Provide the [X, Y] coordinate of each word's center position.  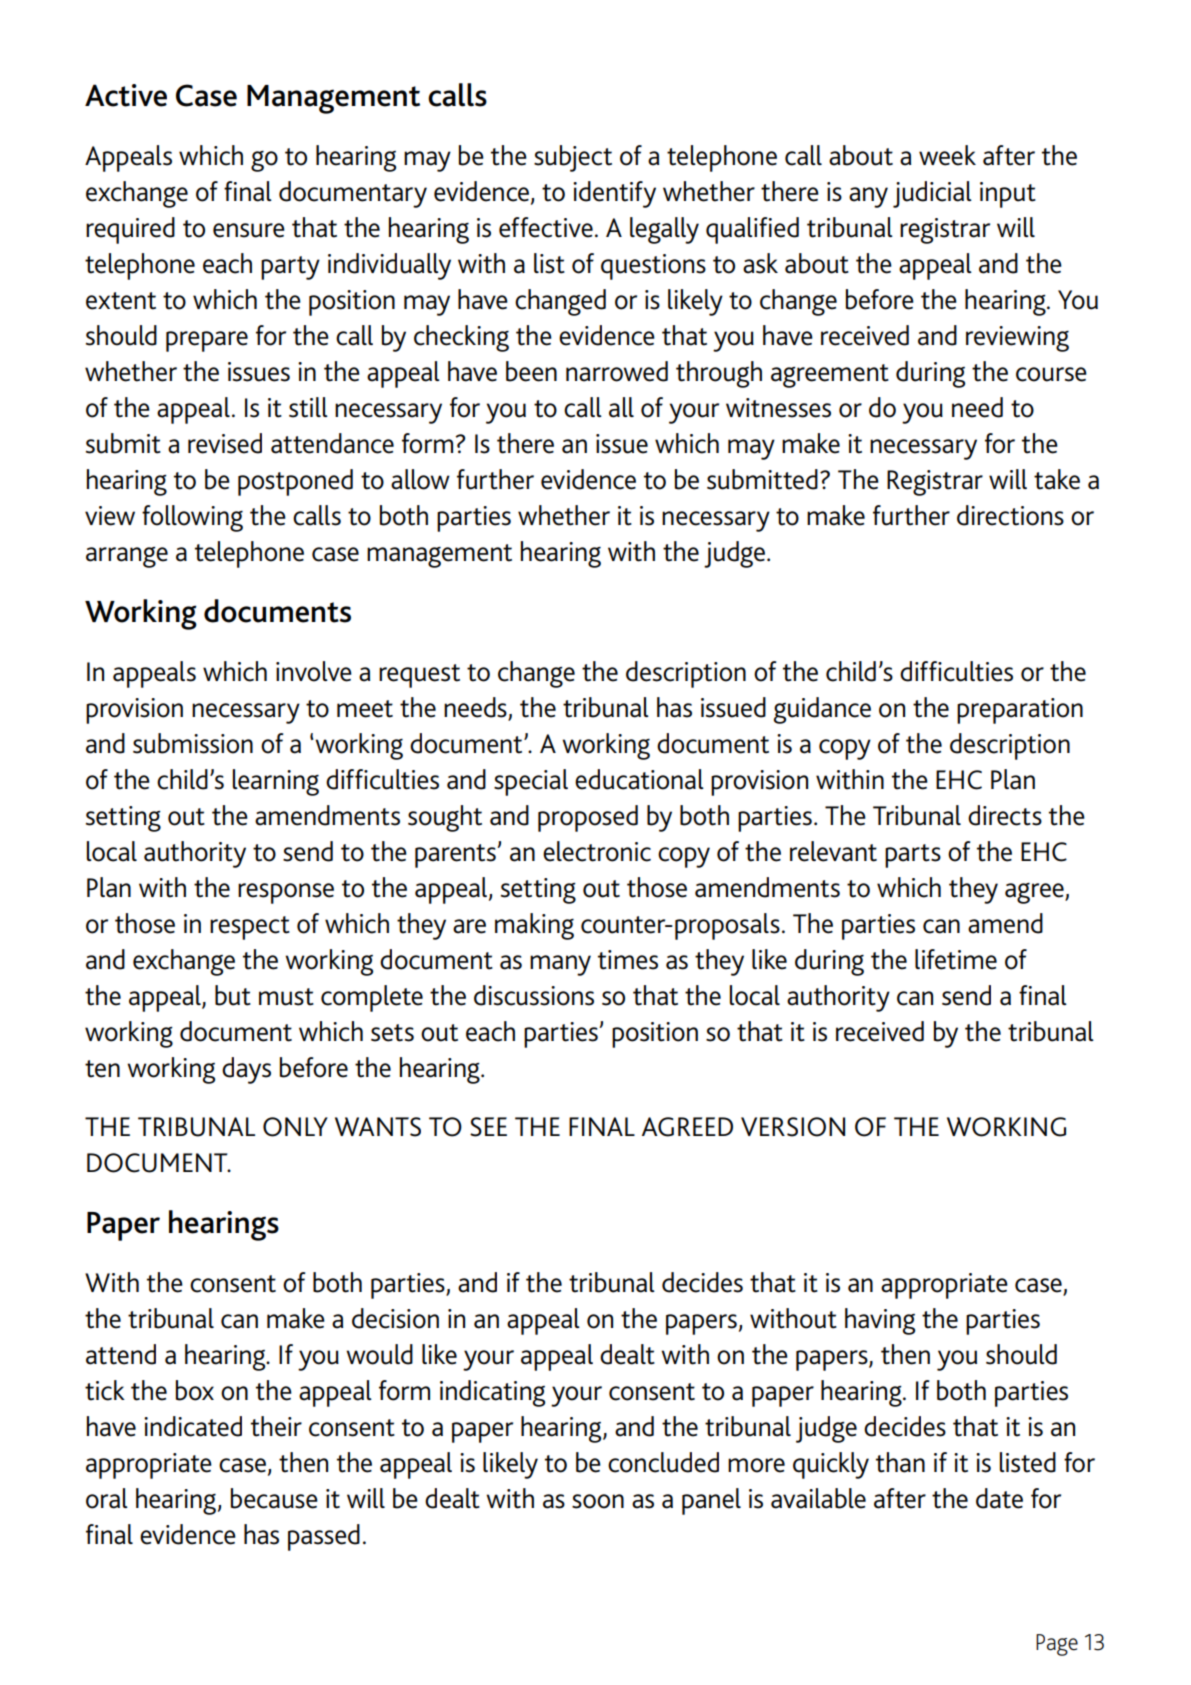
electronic [597, 851]
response [286, 893]
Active [126, 95]
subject [573, 158]
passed [324, 1537]
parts [913, 856]
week [947, 155]
